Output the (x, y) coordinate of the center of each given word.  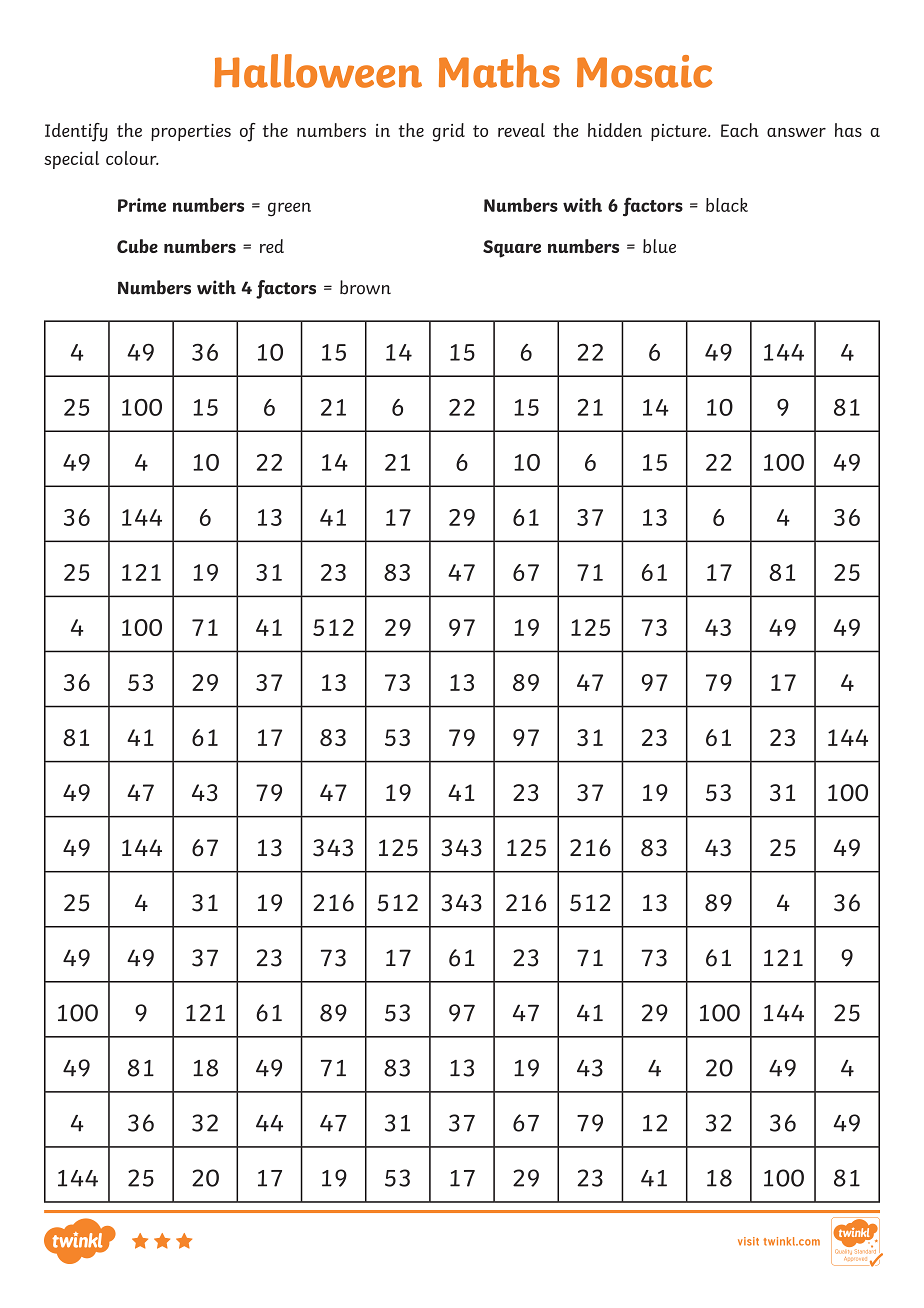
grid (449, 132)
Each (740, 130)
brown (365, 287)
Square (512, 249)
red (272, 246)
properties (191, 132)
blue (659, 246)
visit (748, 1241)
